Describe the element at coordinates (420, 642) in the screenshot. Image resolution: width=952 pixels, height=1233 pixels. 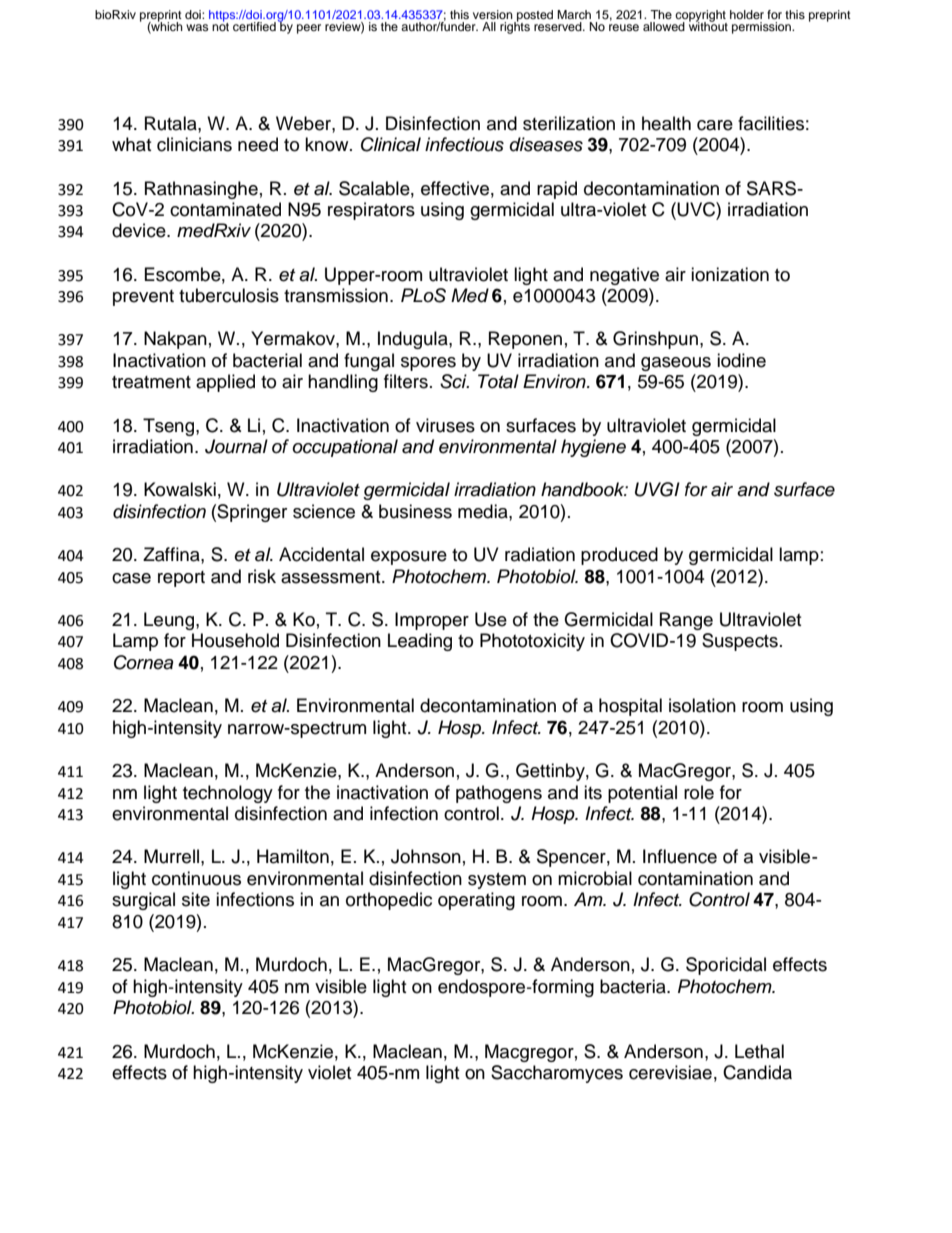
I see `Leading` at that location.
